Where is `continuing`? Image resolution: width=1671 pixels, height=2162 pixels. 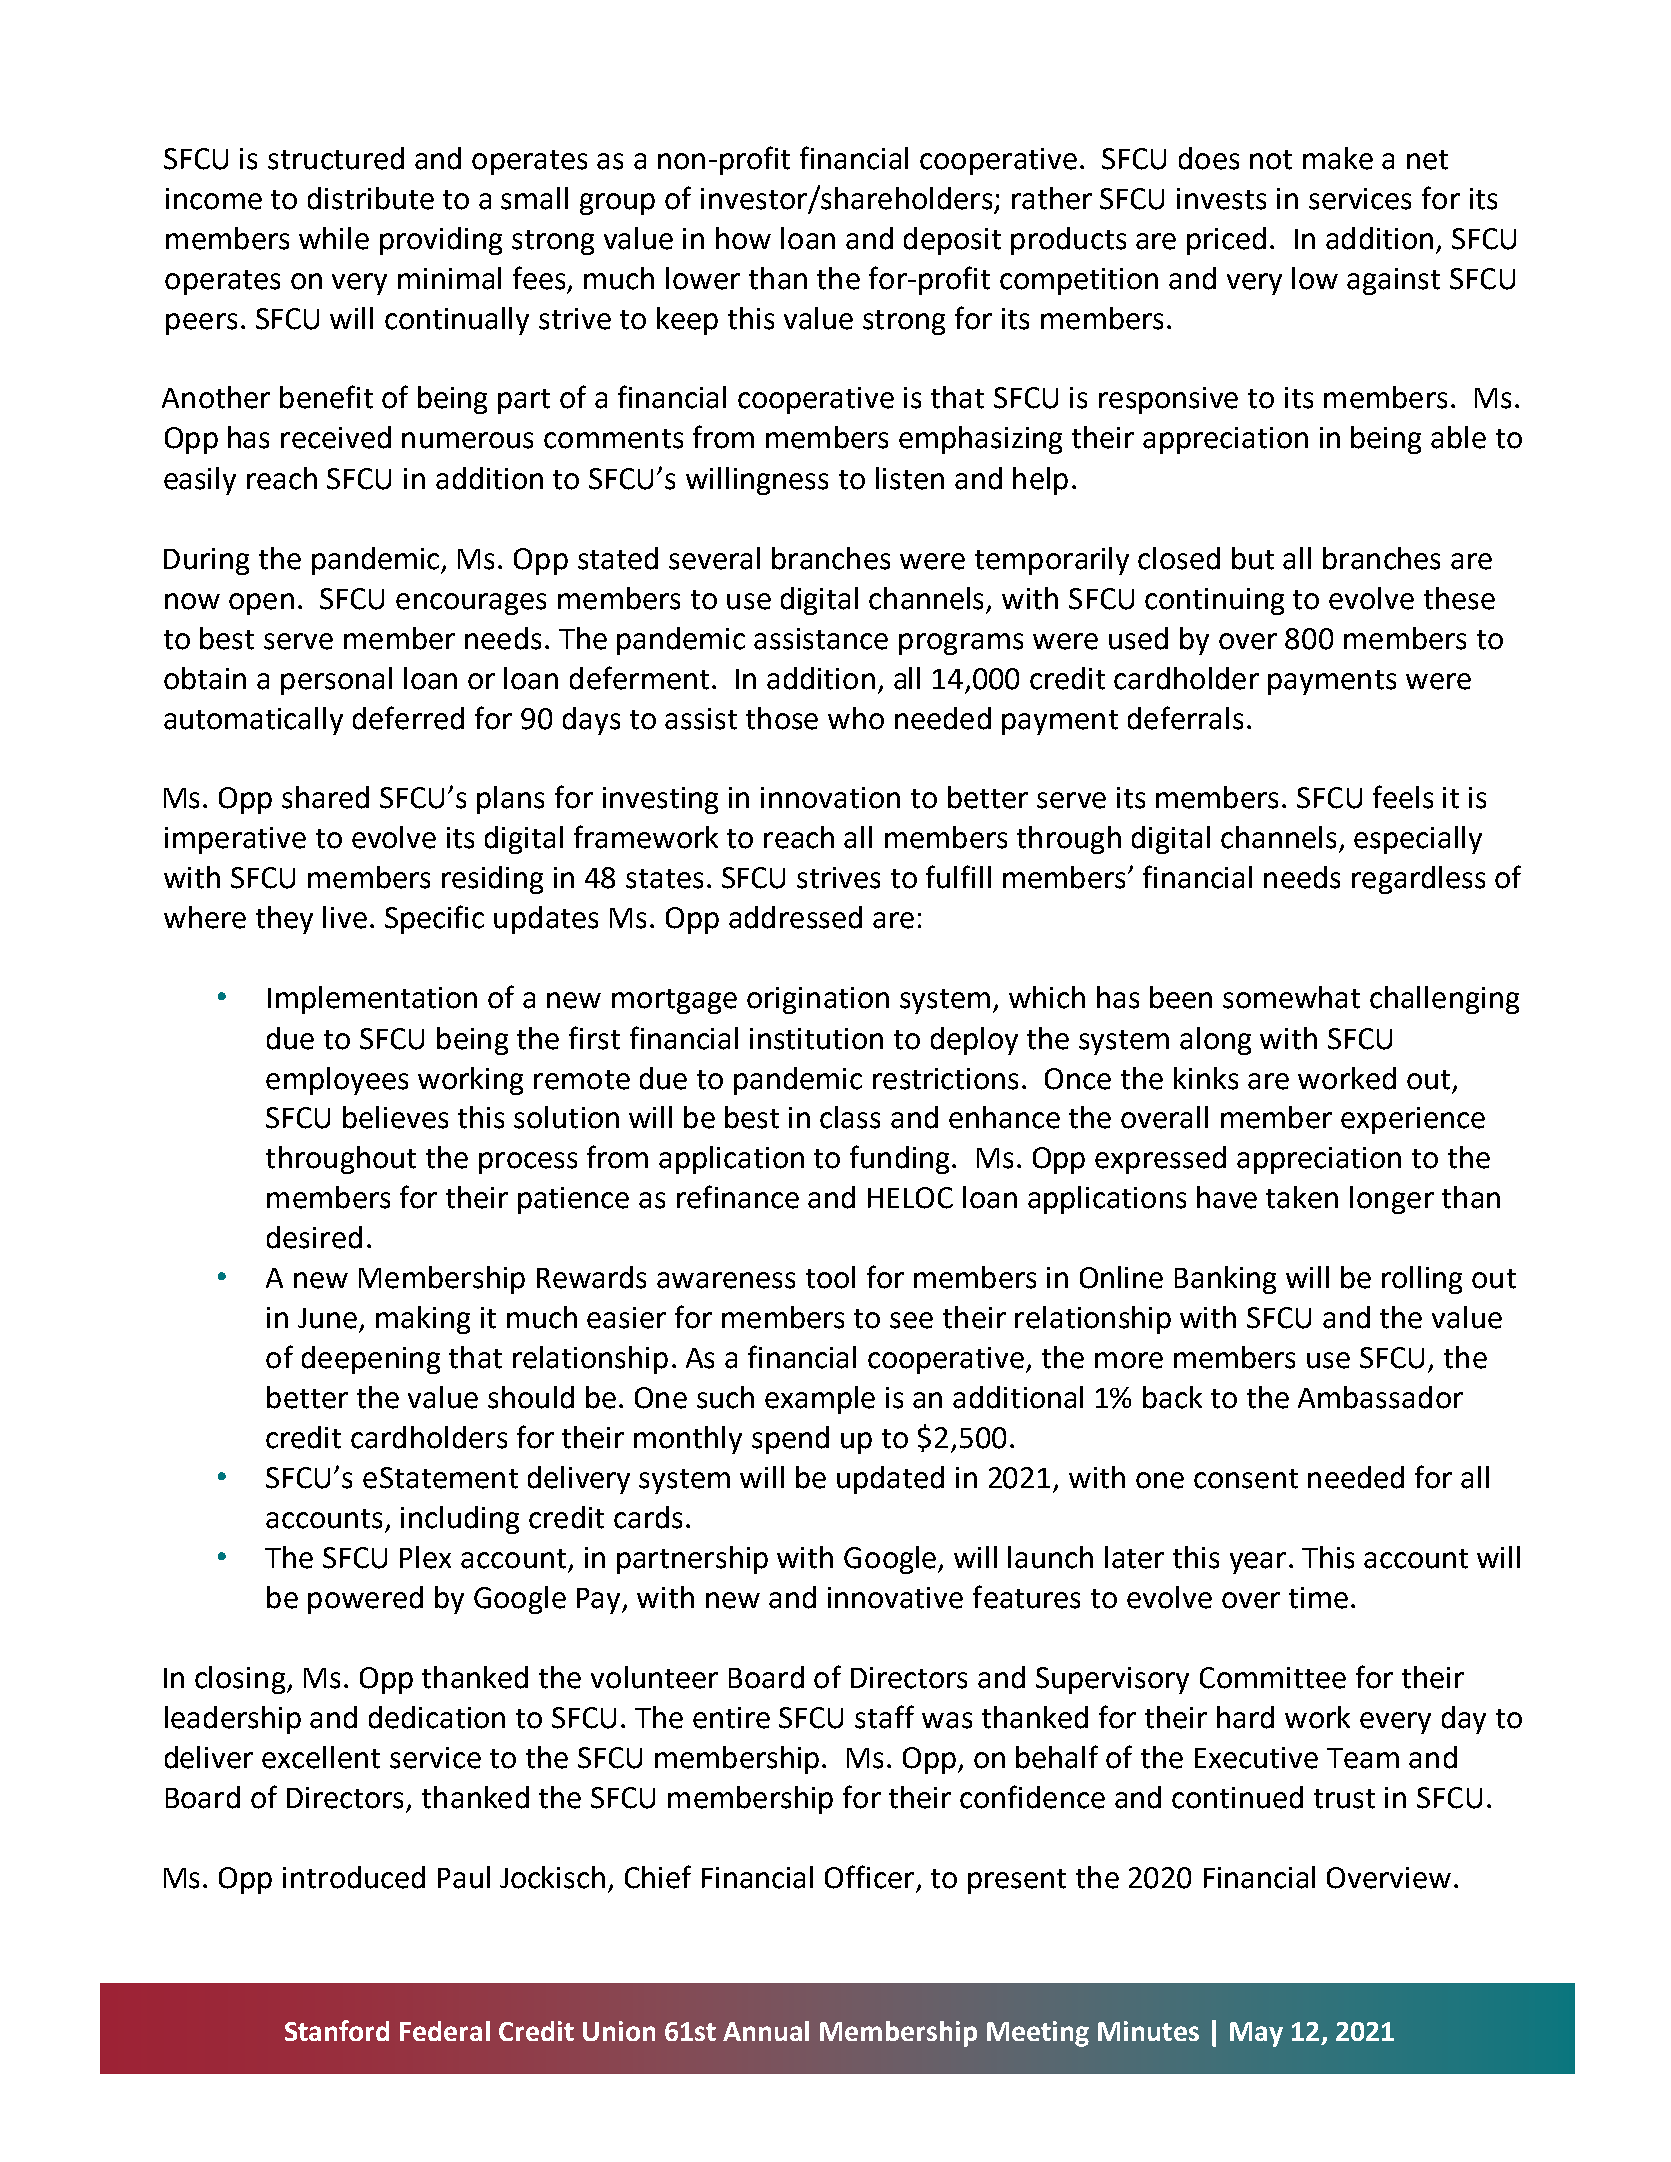
continuing is located at coordinates (1214, 601).
